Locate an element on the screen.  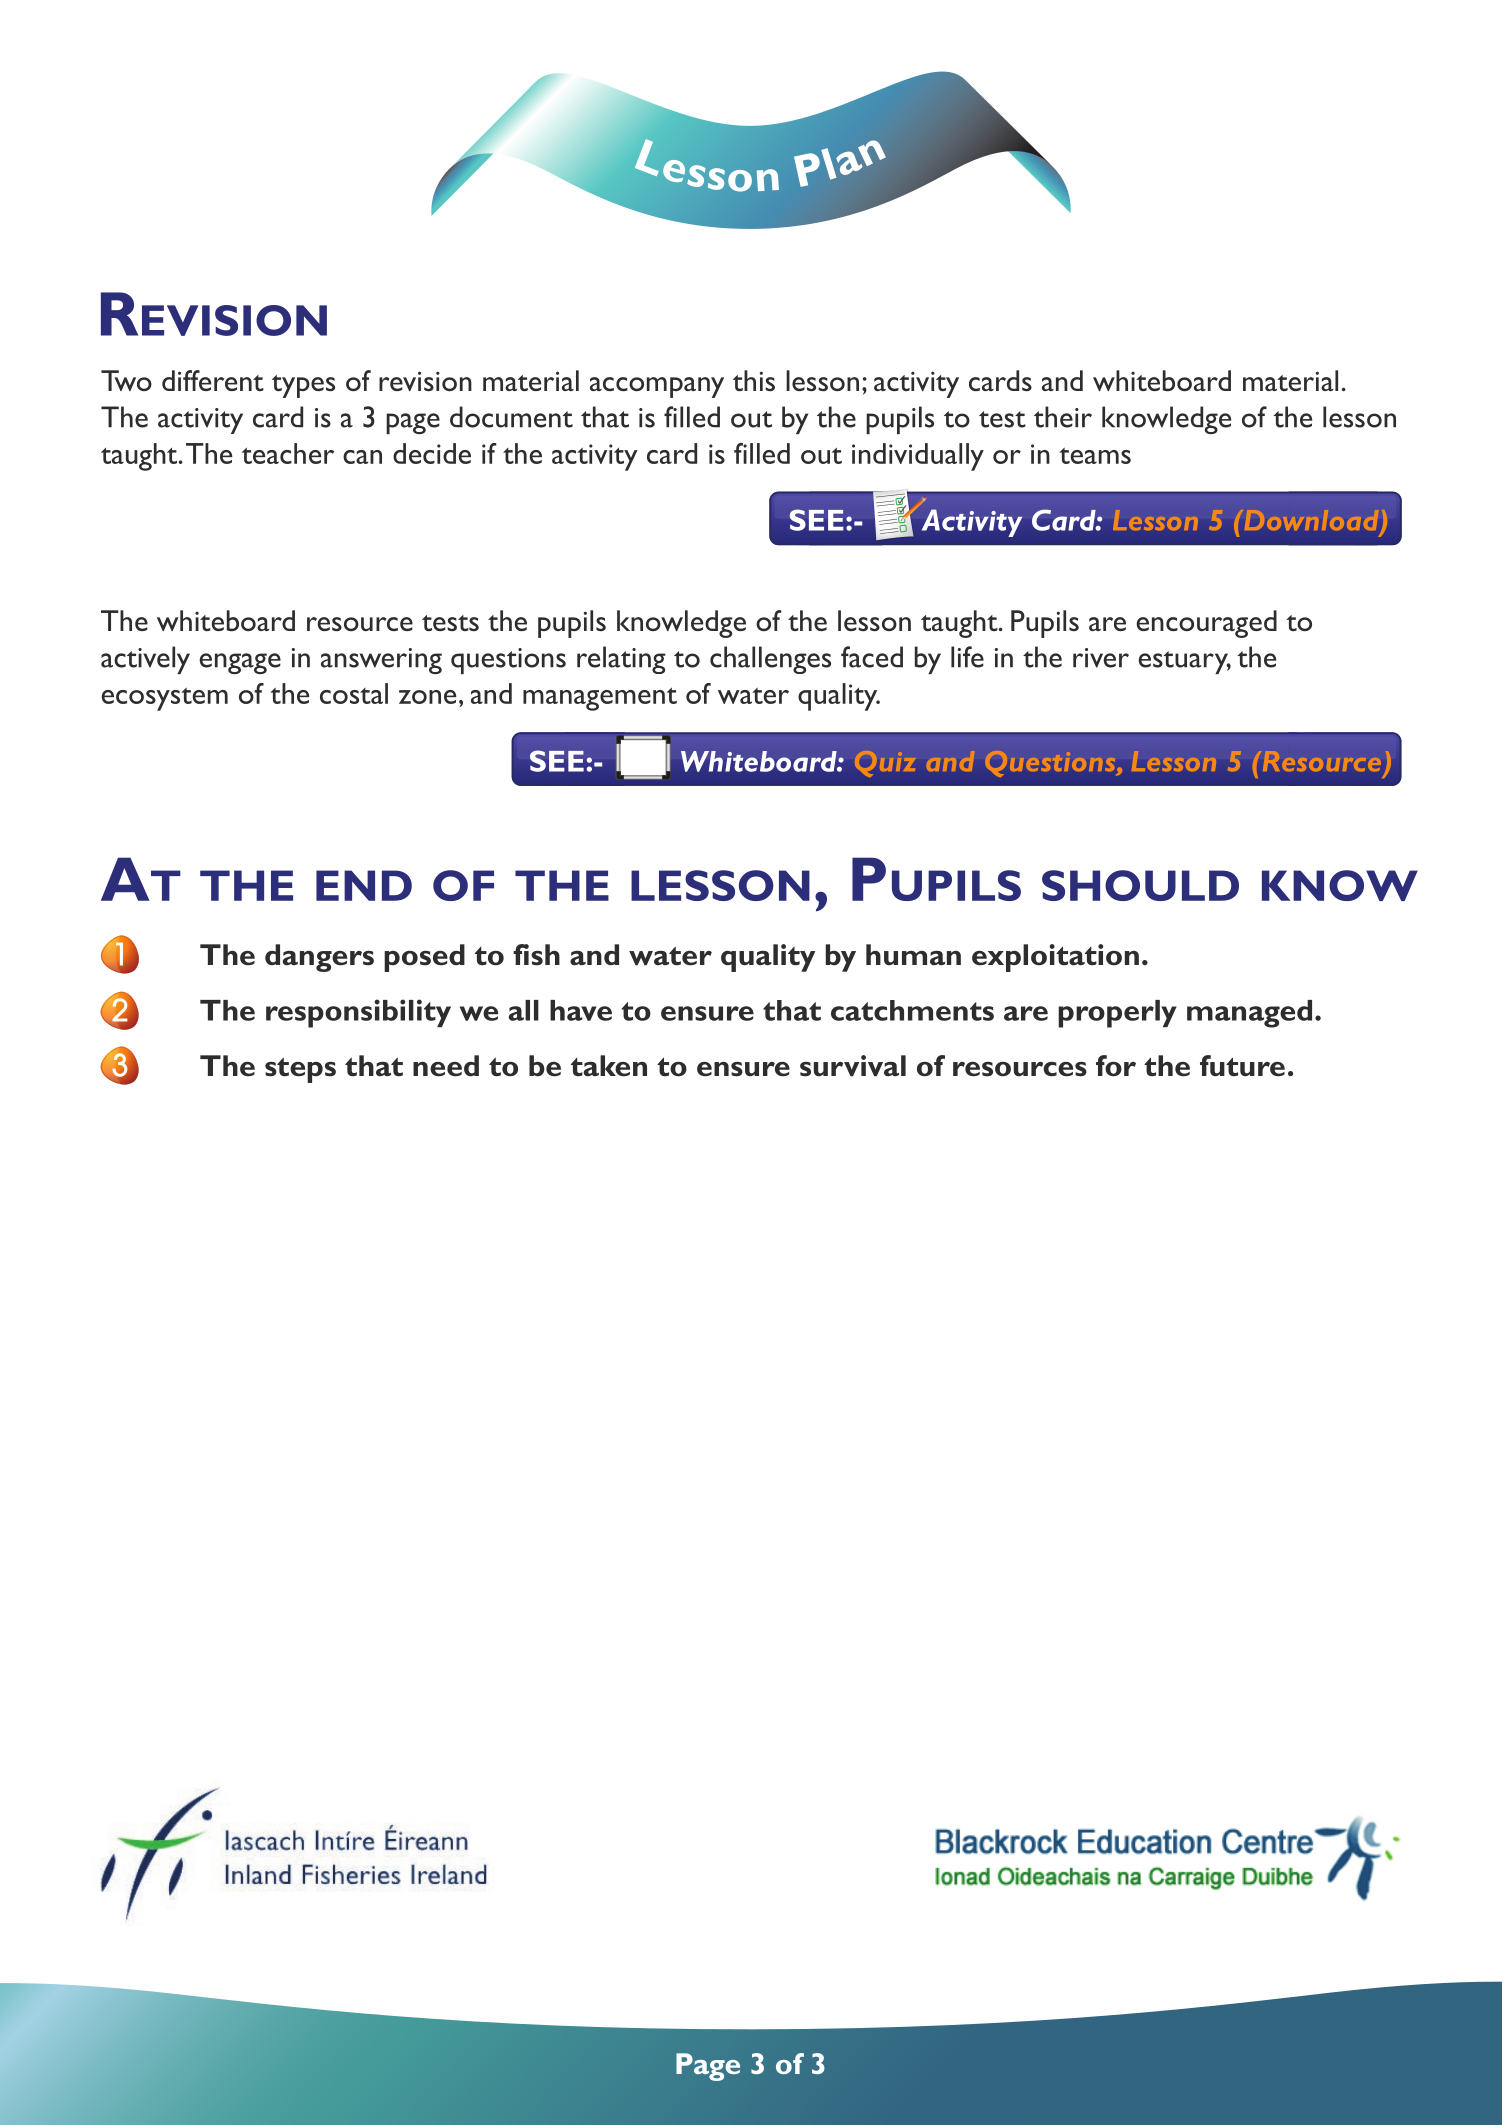
engage is located at coordinates (240, 663).
